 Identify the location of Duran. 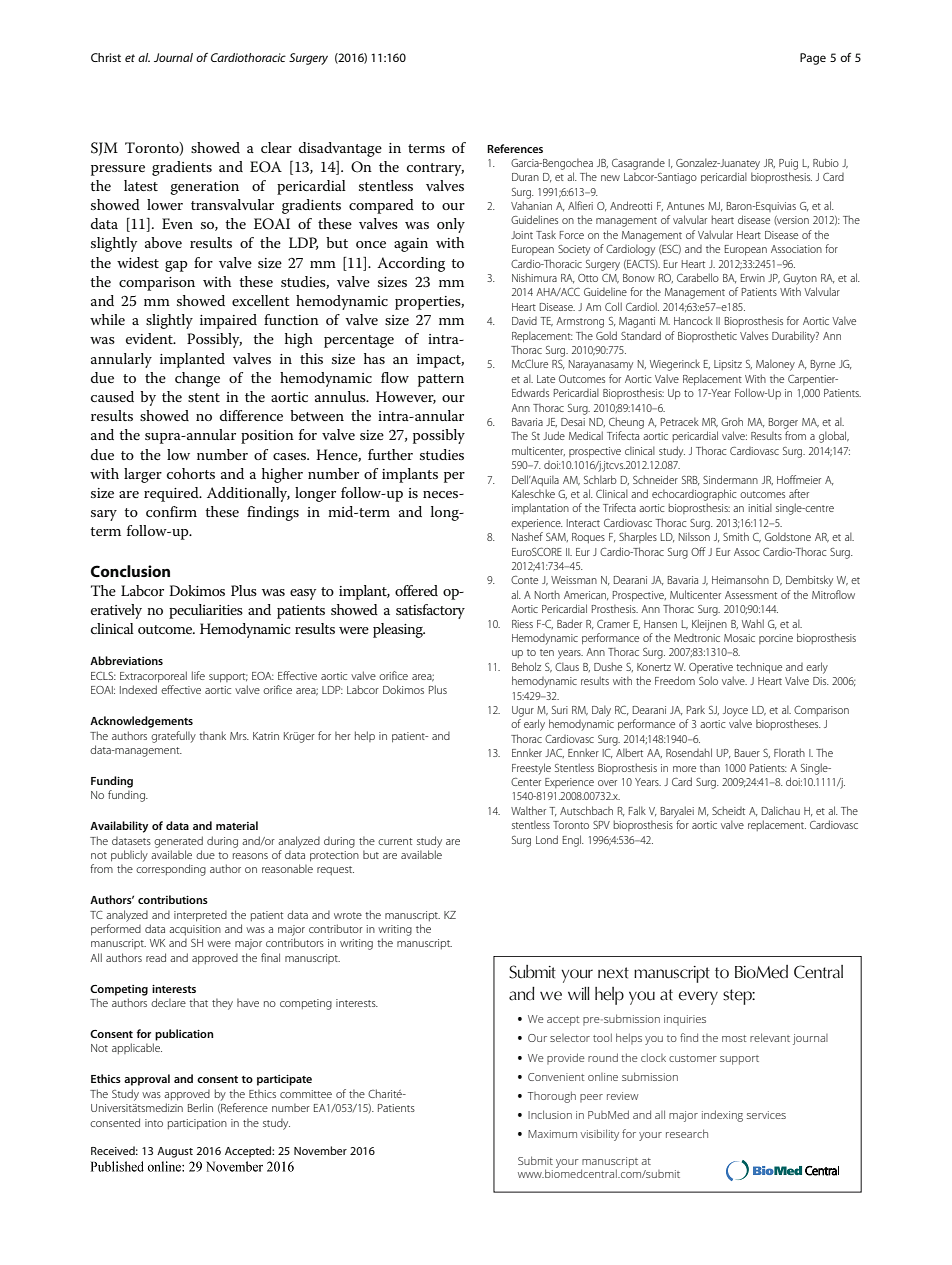
(525, 177).
